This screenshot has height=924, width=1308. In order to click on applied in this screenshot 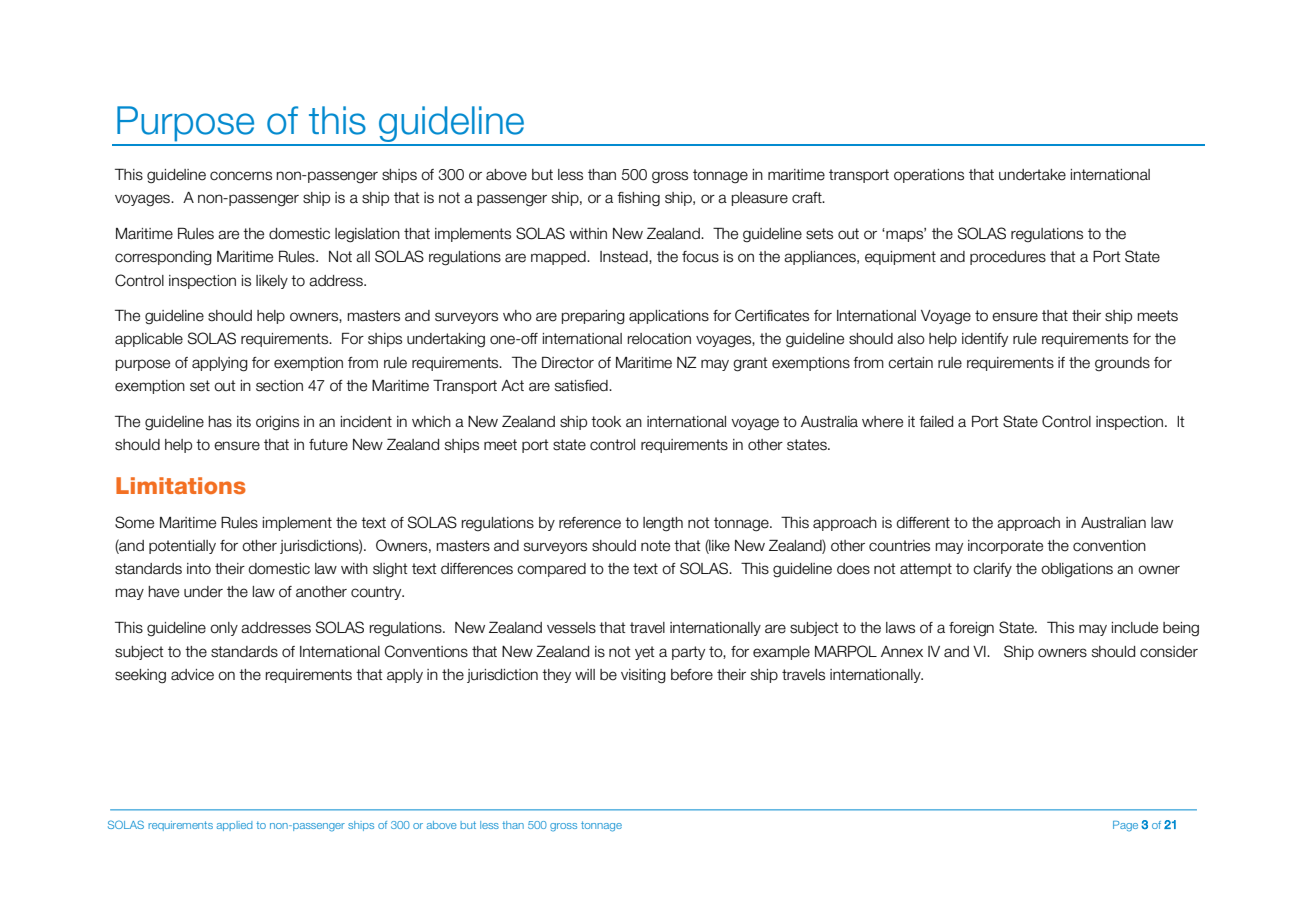, I will do `click(234, 826)`.
